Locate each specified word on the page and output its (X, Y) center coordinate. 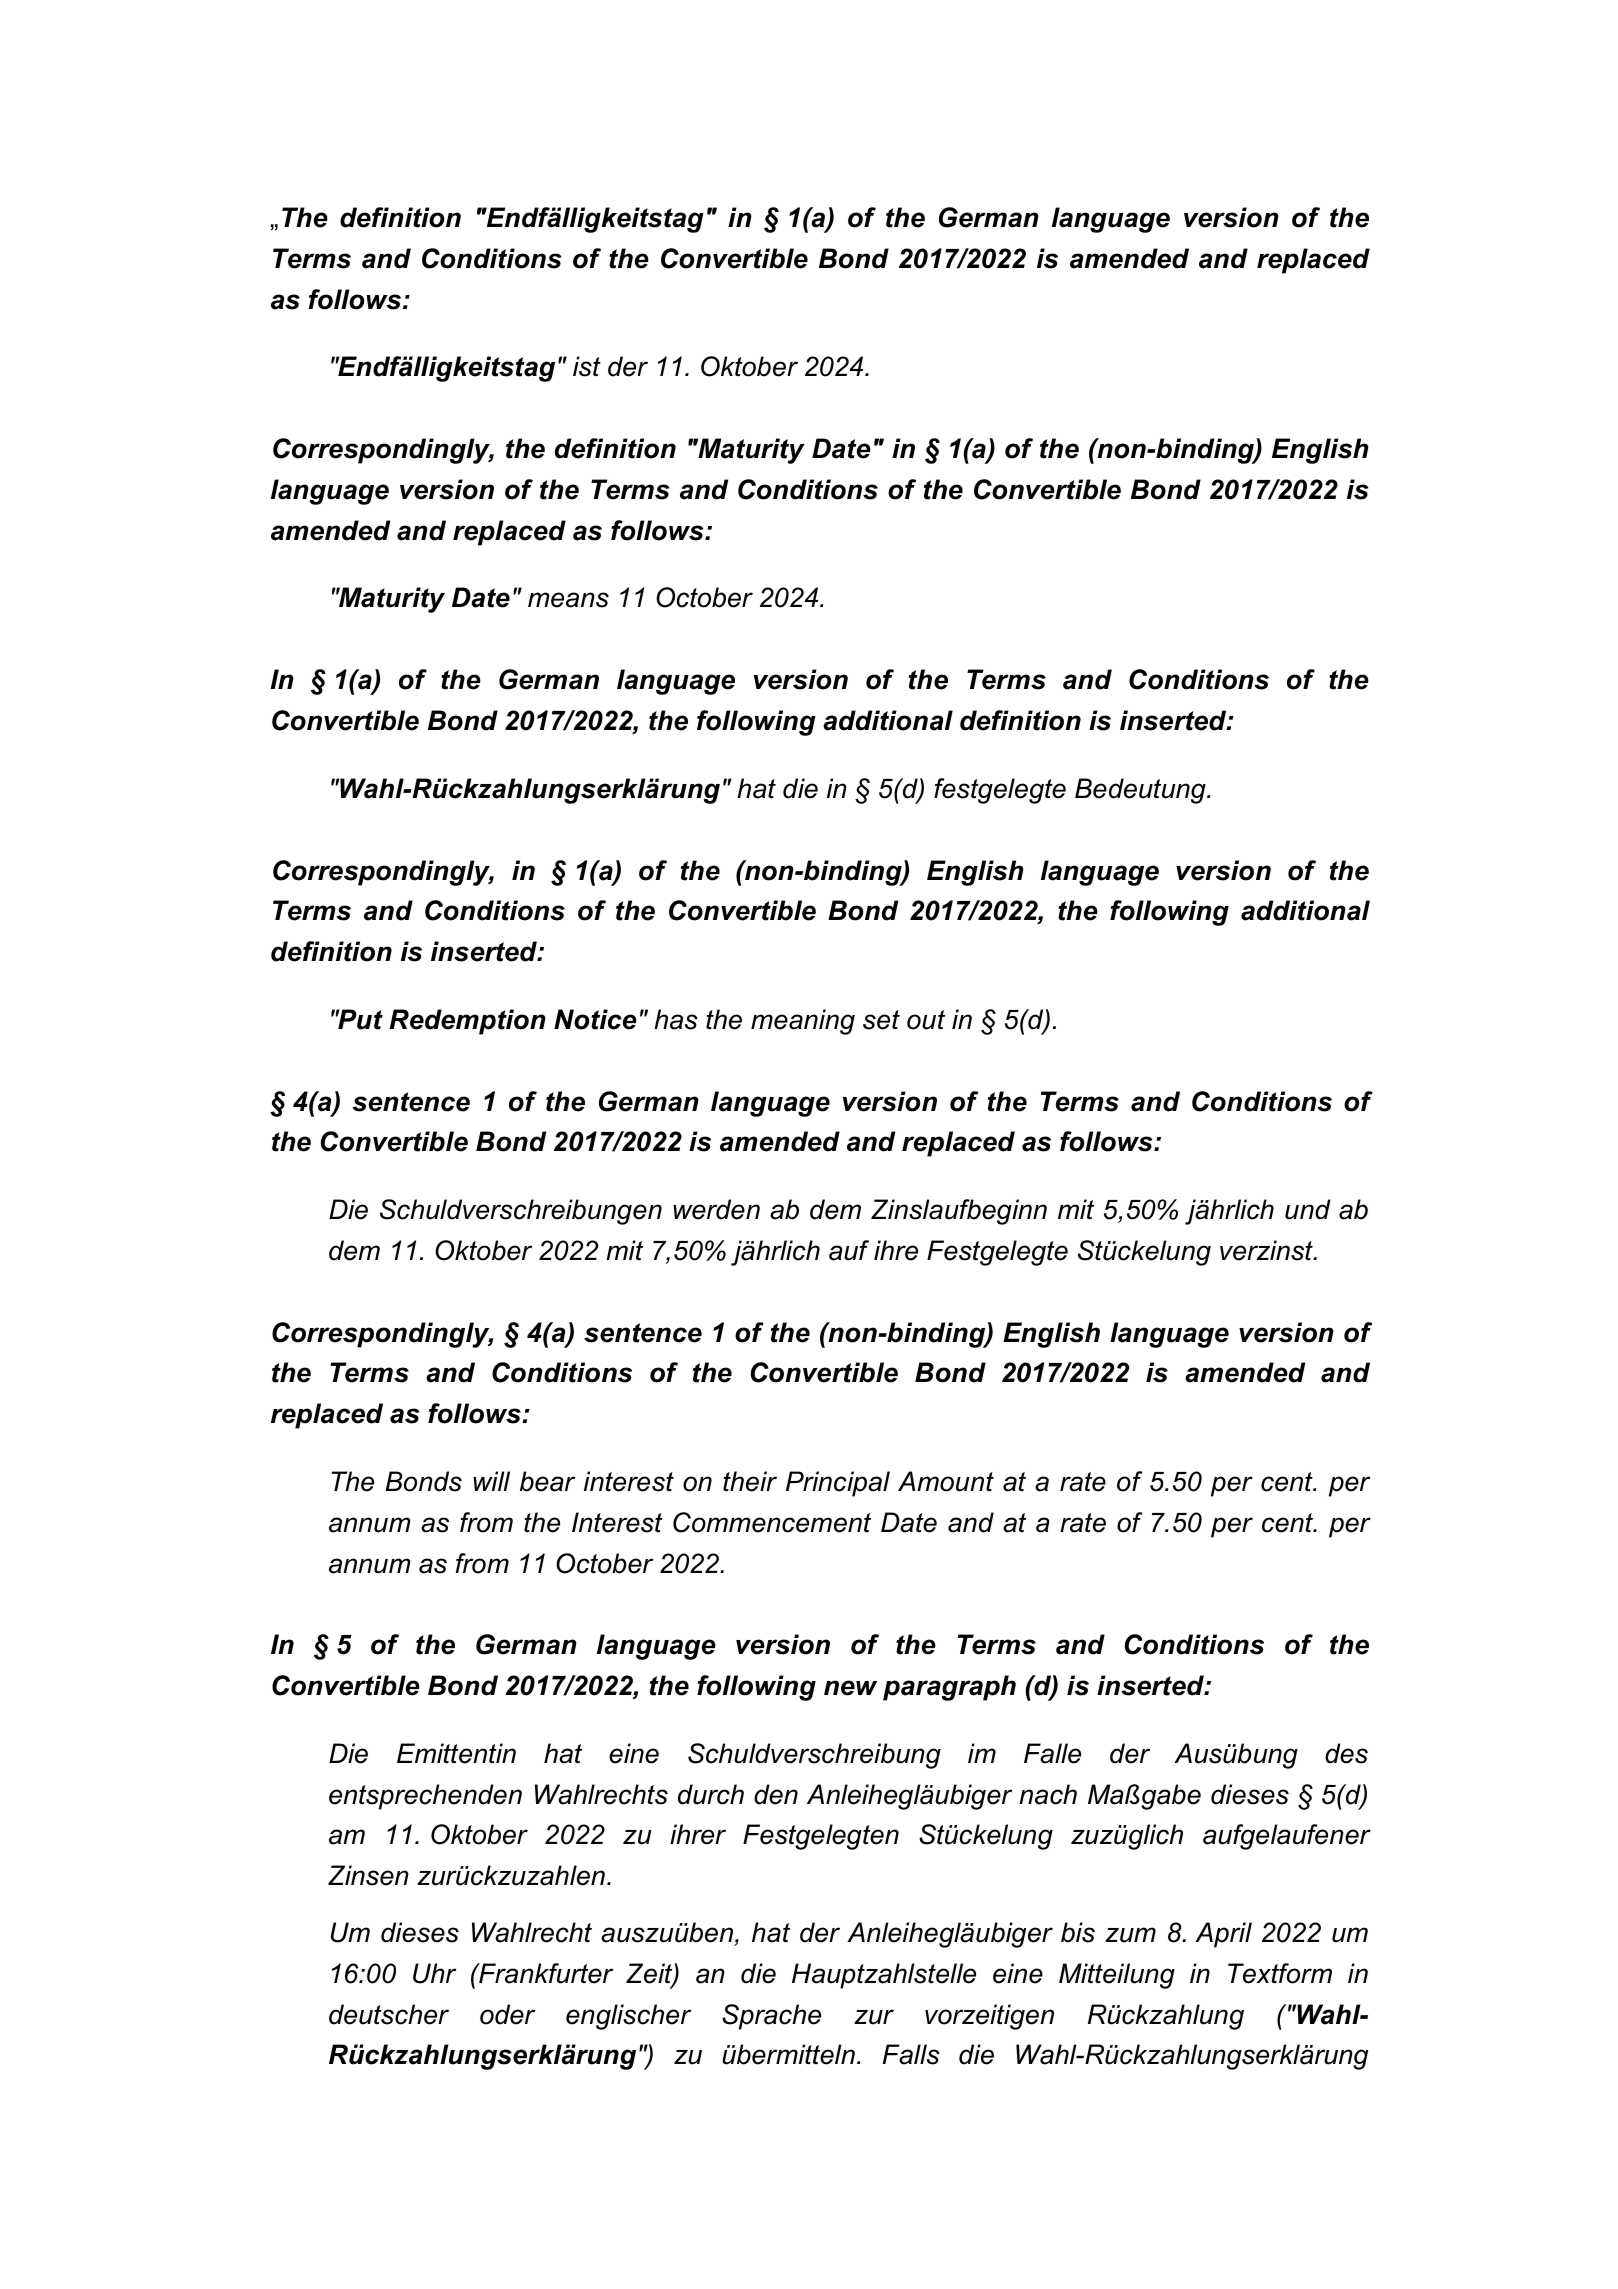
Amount (946, 1481)
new (850, 1688)
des (1346, 1753)
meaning (803, 1022)
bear (547, 1481)
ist (587, 366)
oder (507, 2014)
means (568, 600)
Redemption (467, 1022)
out (926, 1020)
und (1308, 1209)
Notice (595, 1019)
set (881, 1020)
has (676, 1019)
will (491, 1481)
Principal (838, 1484)
